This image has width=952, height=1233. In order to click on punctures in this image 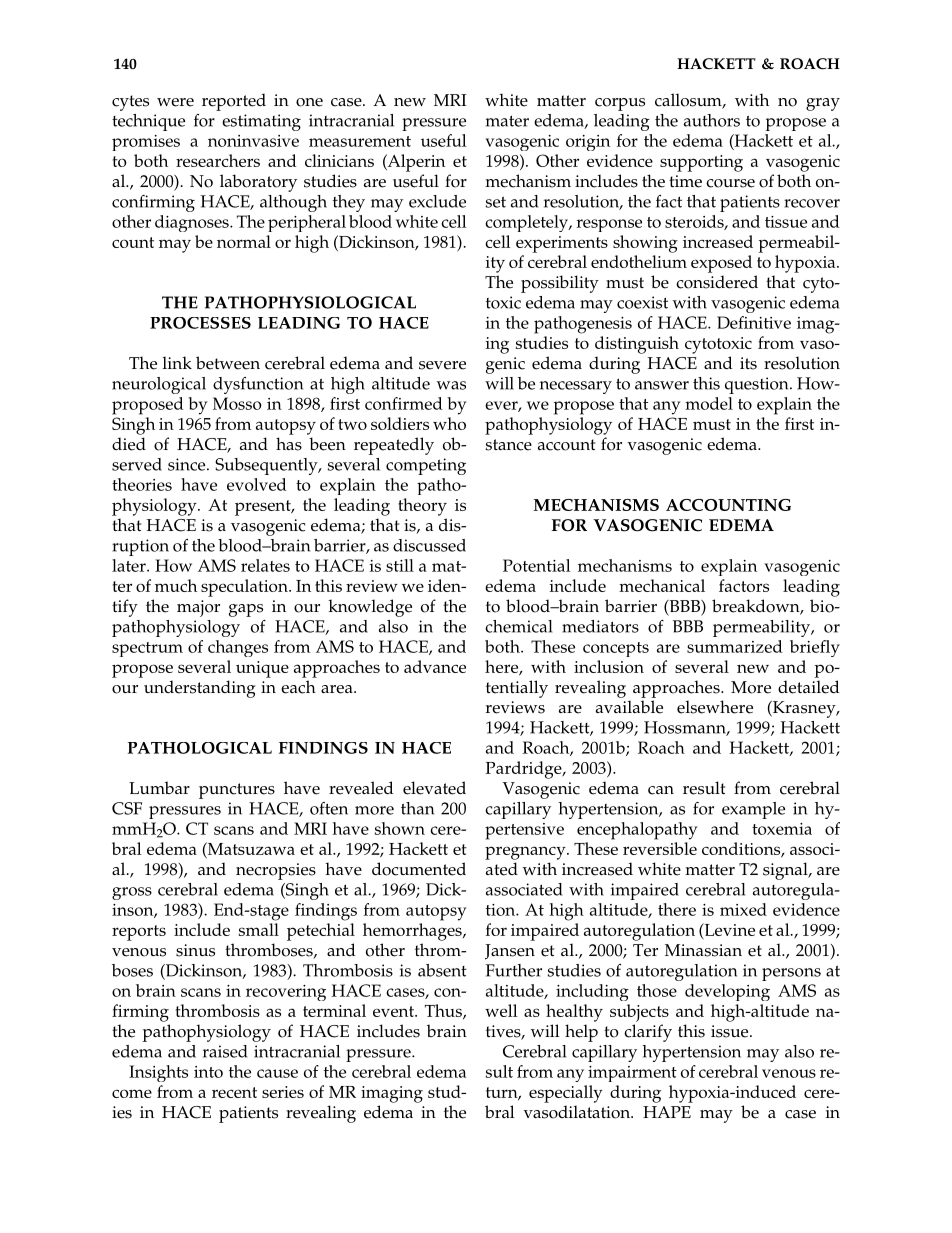, I will do `click(237, 791)`.
